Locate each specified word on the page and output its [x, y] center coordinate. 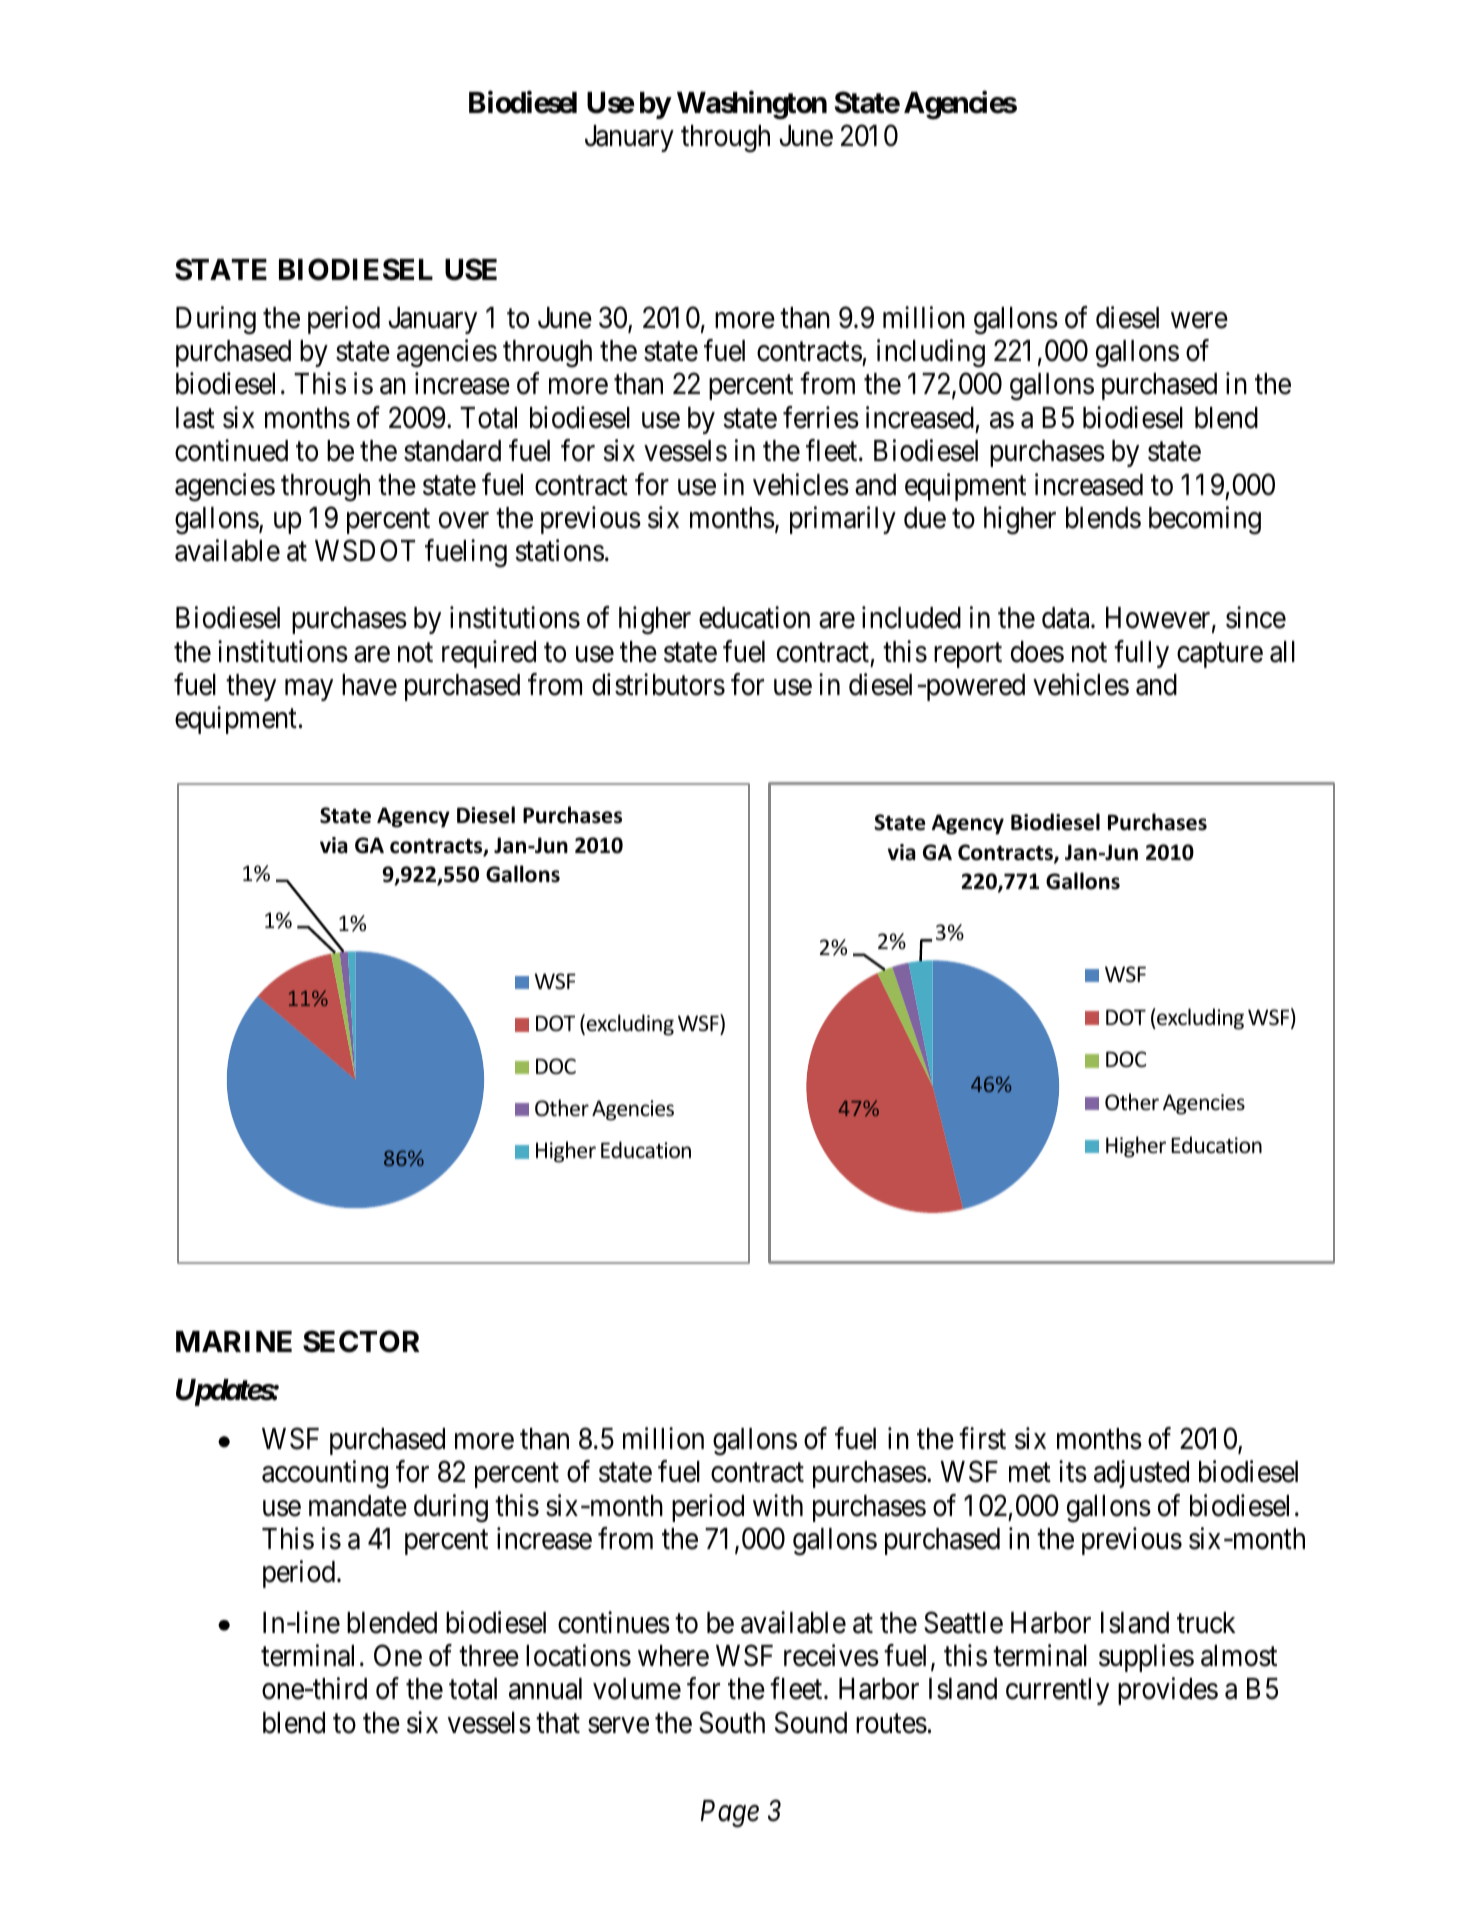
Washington [752, 105]
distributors [658, 684]
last [195, 418]
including [931, 353]
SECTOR [361, 1341]
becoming [1205, 520]
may [309, 690]
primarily [843, 520]
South [732, 1722]
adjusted [1141, 1474]
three [489, 1656]
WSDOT [365, 551]
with [778, 1505]
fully [1141, 654]
